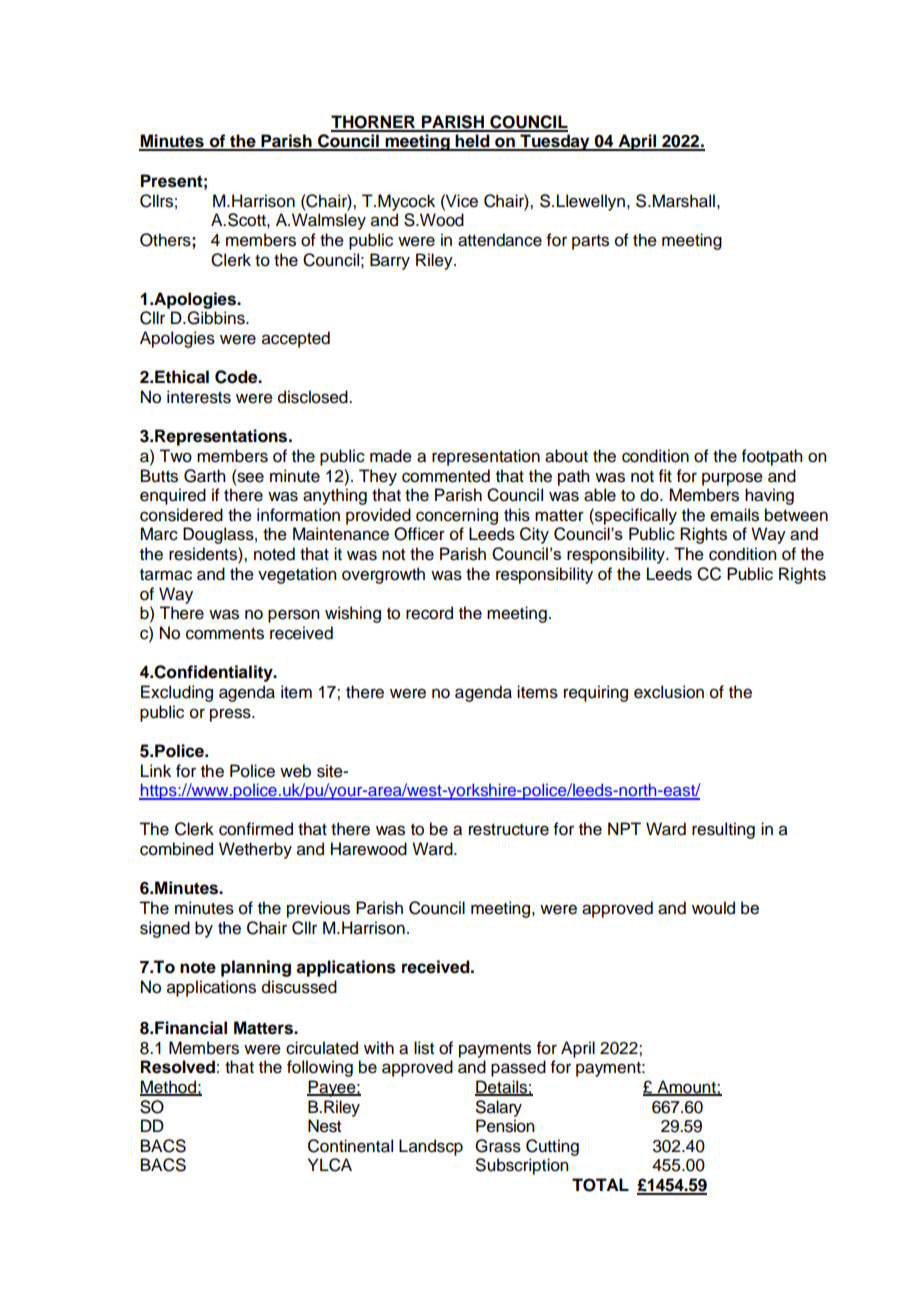 This screenshot has width=924, height=1308. What do you see at coordinates (324, 1126) in the screenshot?
I see `Nest` at bounding box center [324, 1126].
